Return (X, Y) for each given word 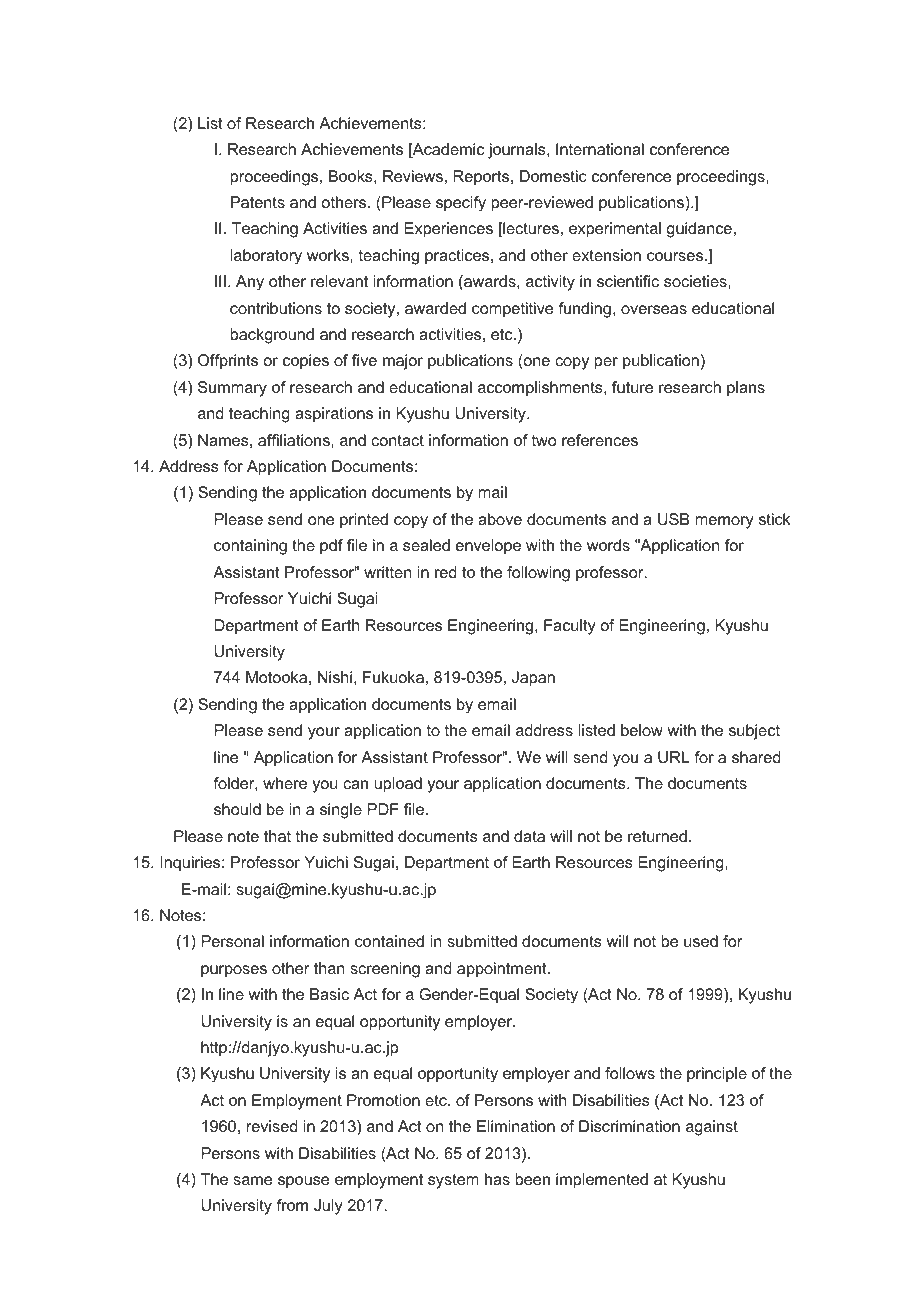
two (544, 440)
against (712, 1128)
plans (746, 389)
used (701, 941)
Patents (258, 202)
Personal (232, 941)
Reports (482, 178)
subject (754, 732)
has (497, 1179)
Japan (533, 679)
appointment (503, 970)
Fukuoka (393, 677)
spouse (303, 1182)
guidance (699, 230)
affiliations (295, 440)
